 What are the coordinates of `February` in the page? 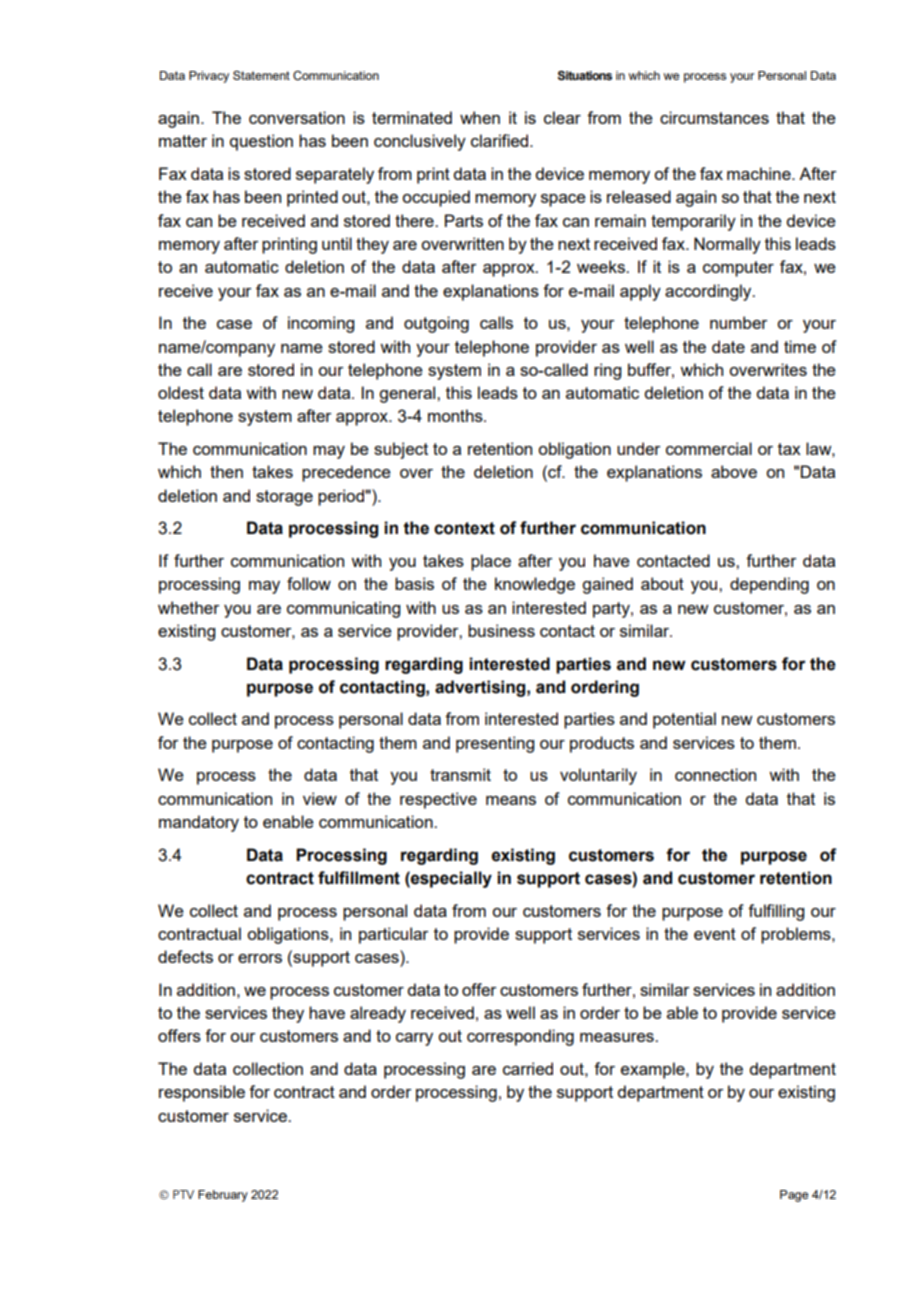 It's located at (223, 1196).
